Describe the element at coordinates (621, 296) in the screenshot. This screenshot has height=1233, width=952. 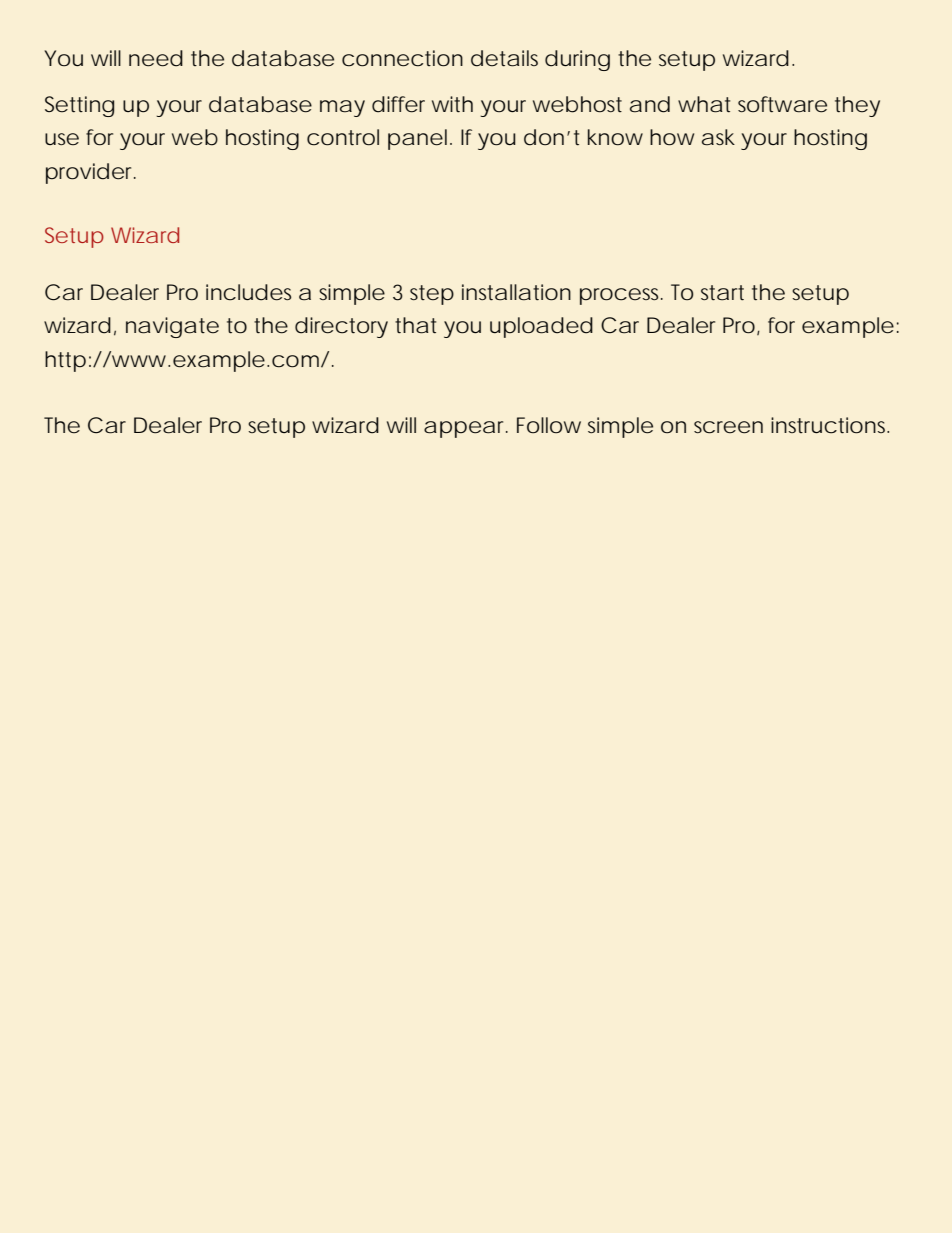
I see `process` at that location.
